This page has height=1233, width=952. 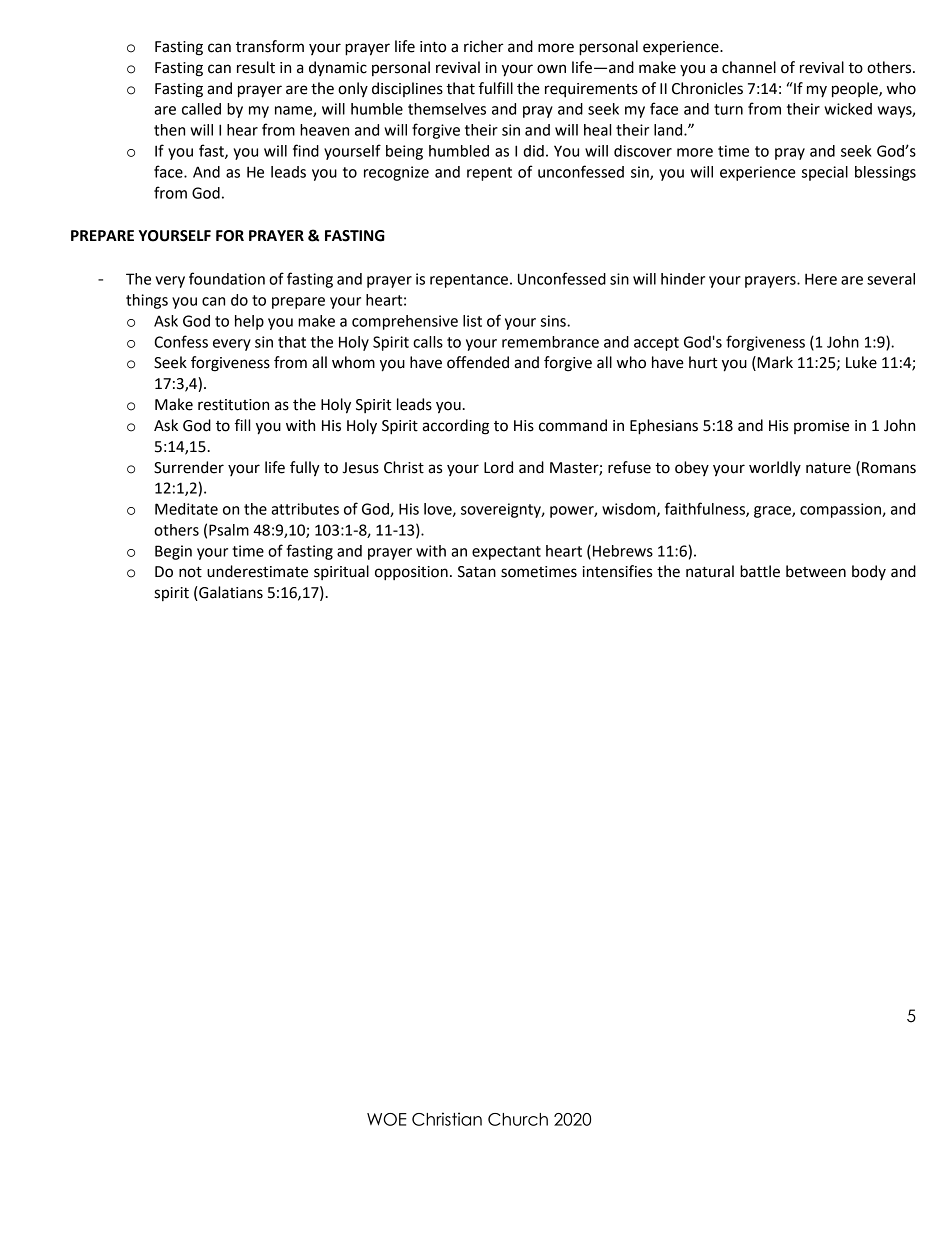 What do you see at coordinates (249, 322) in the page?
I see `help` at bounding box center [249, 322].
